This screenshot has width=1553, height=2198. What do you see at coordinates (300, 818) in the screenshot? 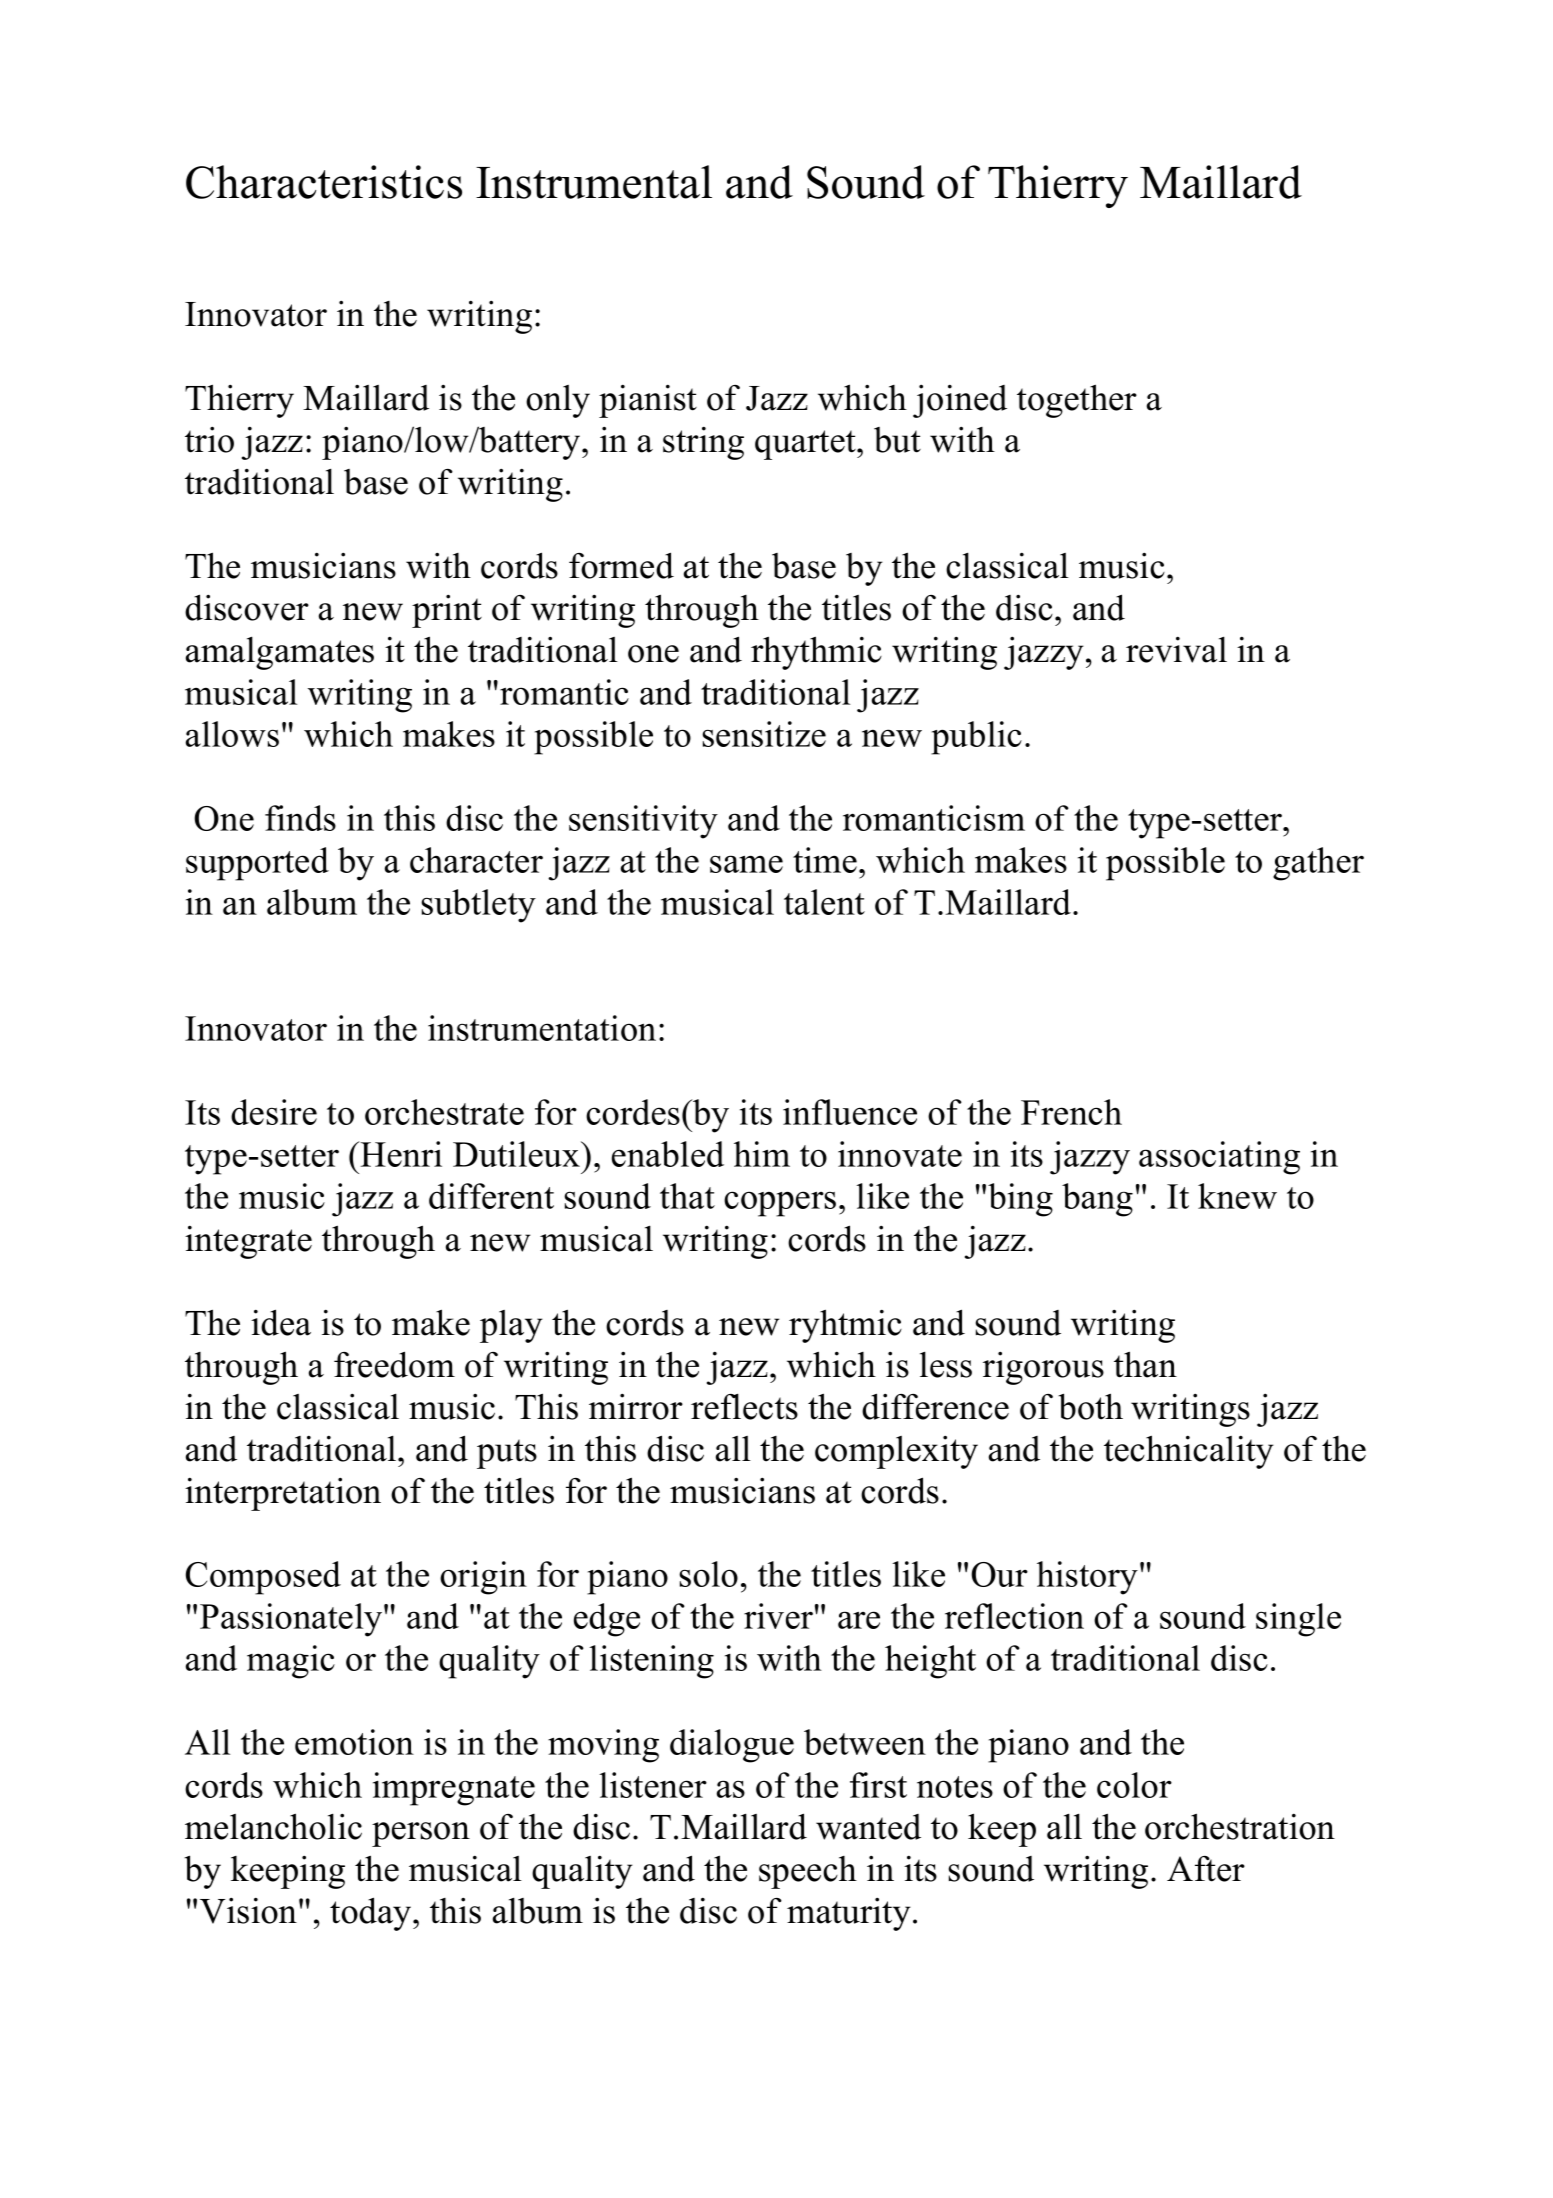
I see `finds` at bounding box center [300, 818].
